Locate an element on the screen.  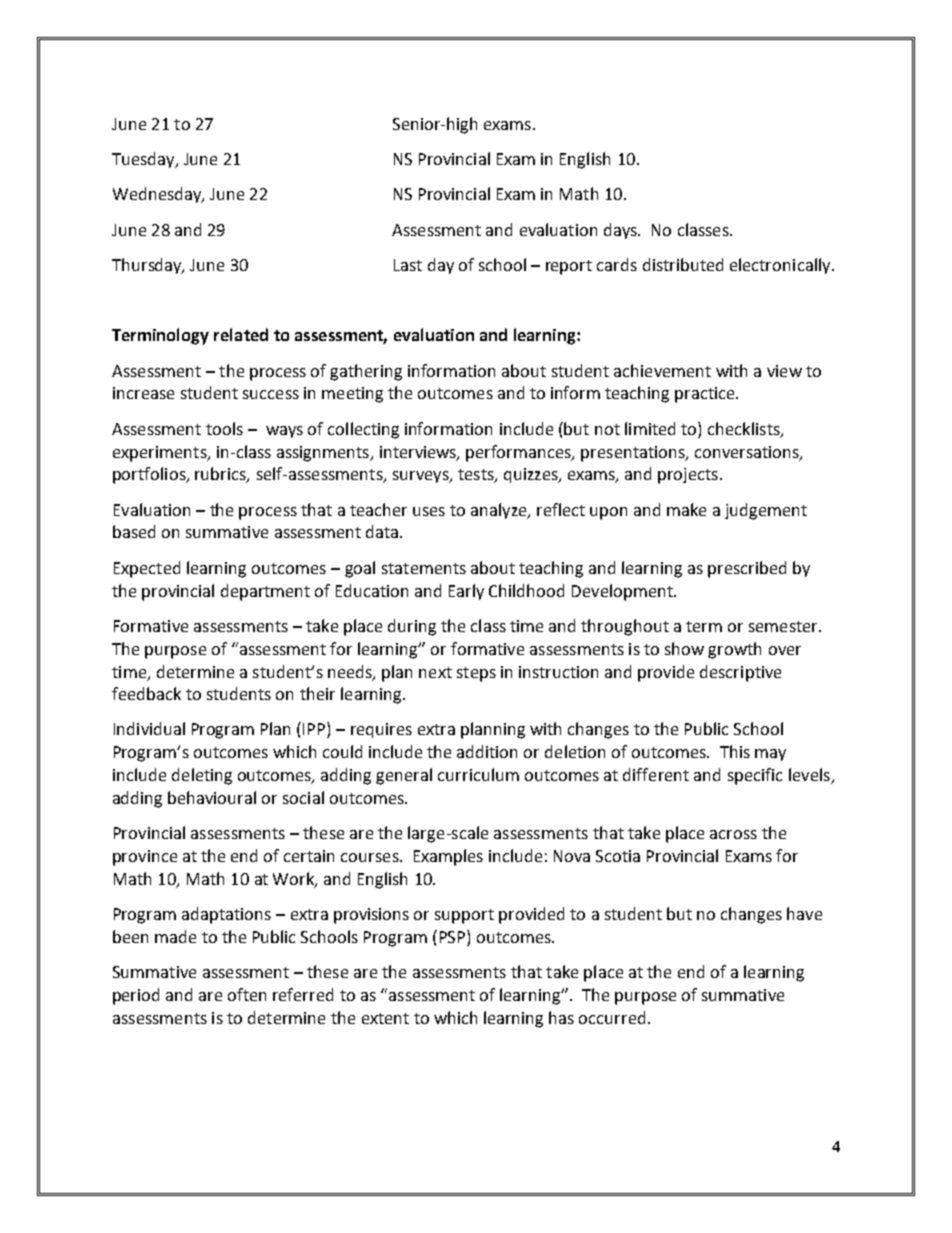
prescribed is located at coordinates (747, 569).
